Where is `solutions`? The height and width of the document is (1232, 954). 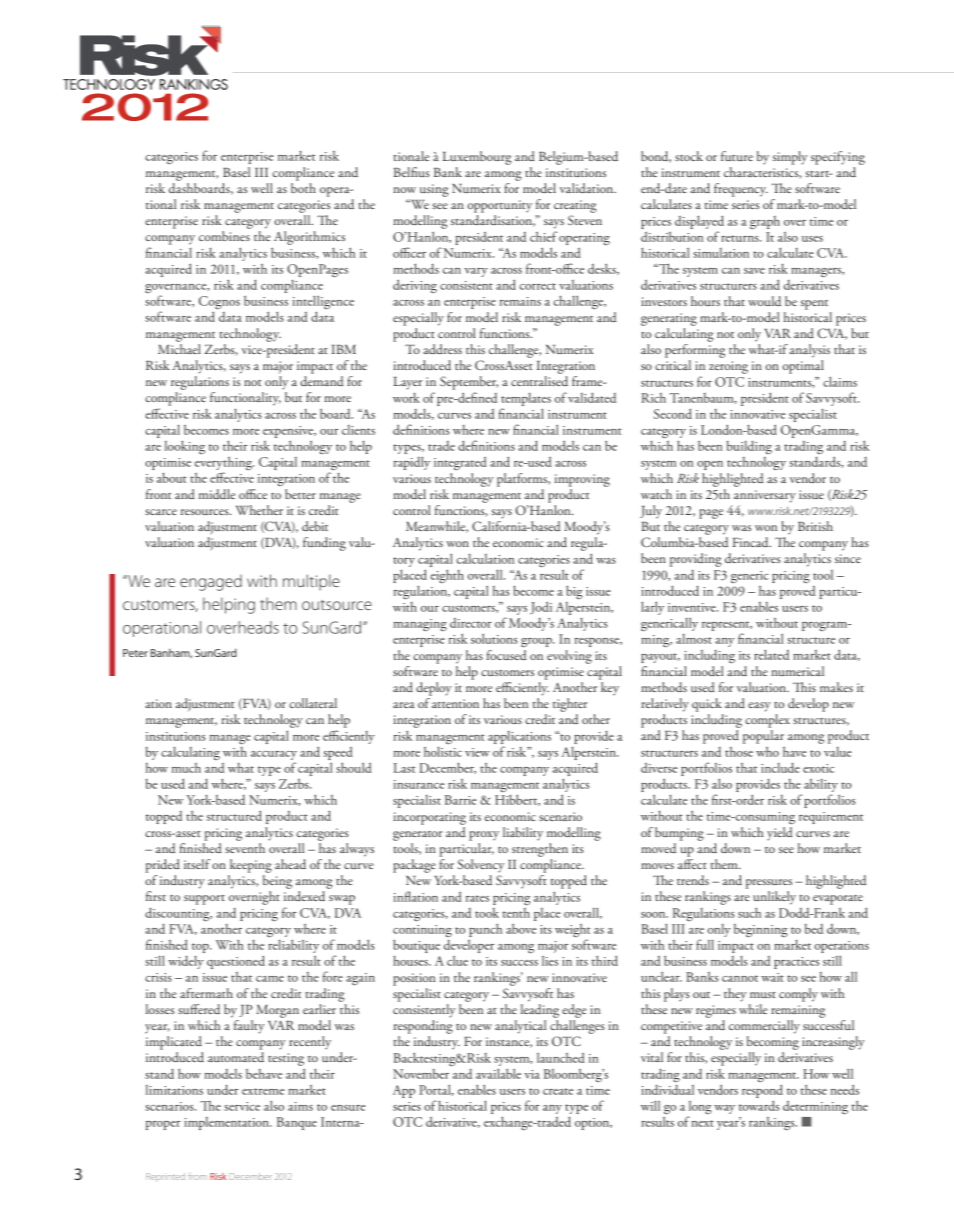 solutions is located at coordinates (494, 638).
